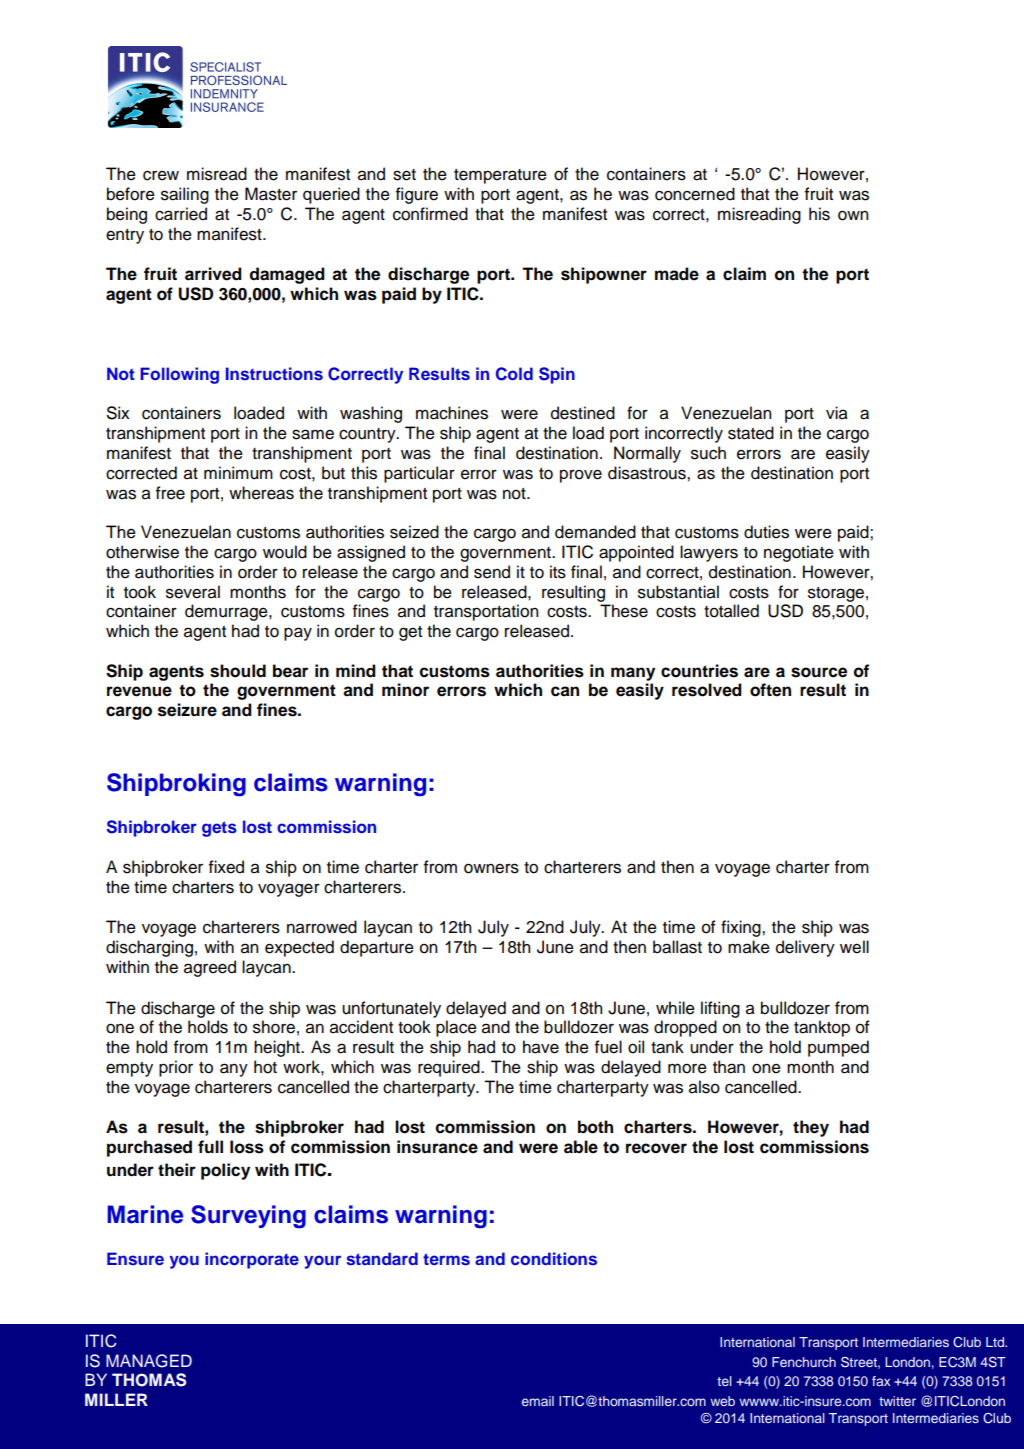 The image size is (1024, 1449). What do you see at coordinates (210, 968) in the screenshot?
I see `agreed` at bounding box center [210, 968].
